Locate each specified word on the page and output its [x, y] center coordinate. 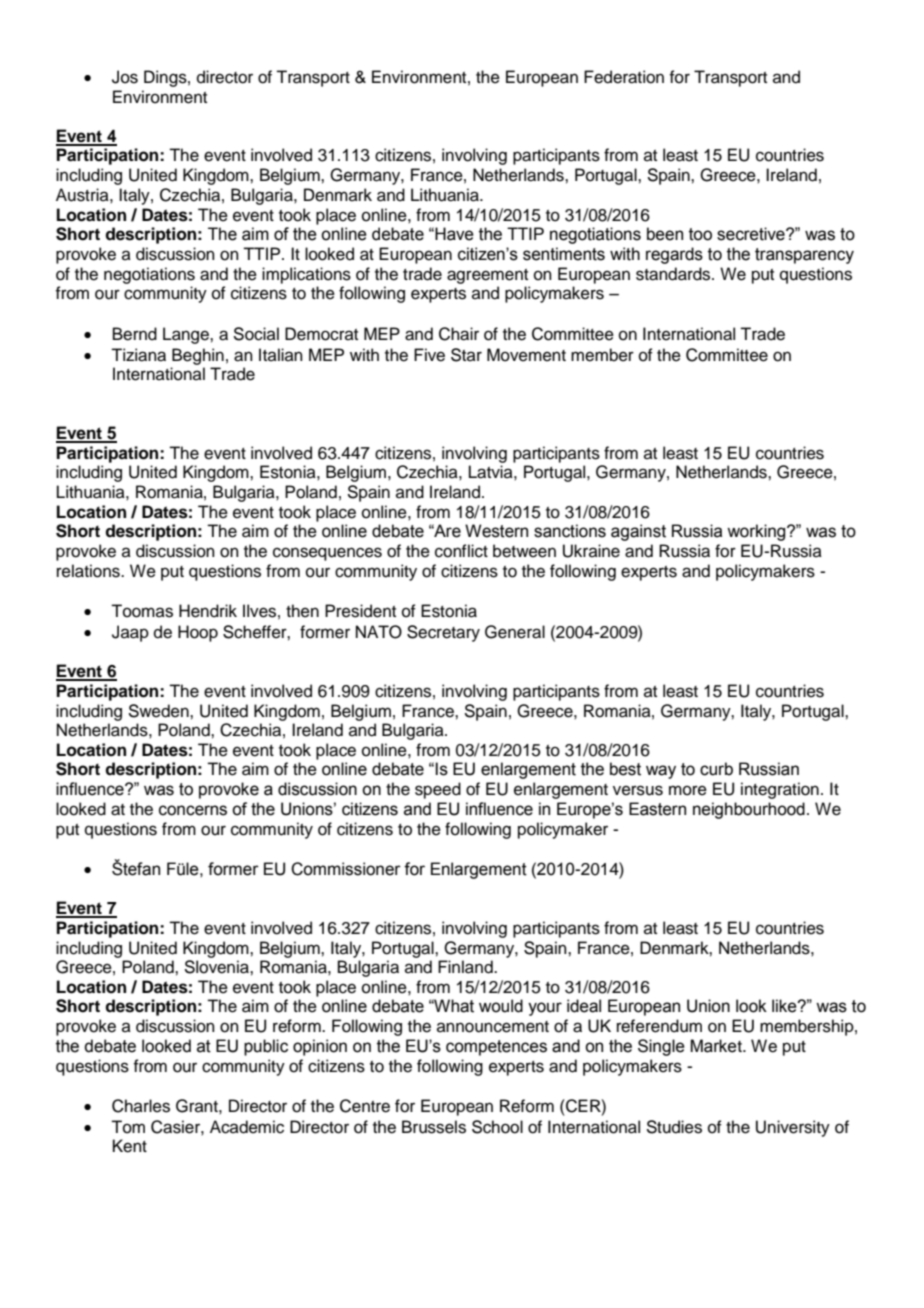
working [757, 532]
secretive [752, 234]
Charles [141, 1106]
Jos [125, 77]
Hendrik [208, 611]
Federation [624, 77]
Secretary [443, 633]
